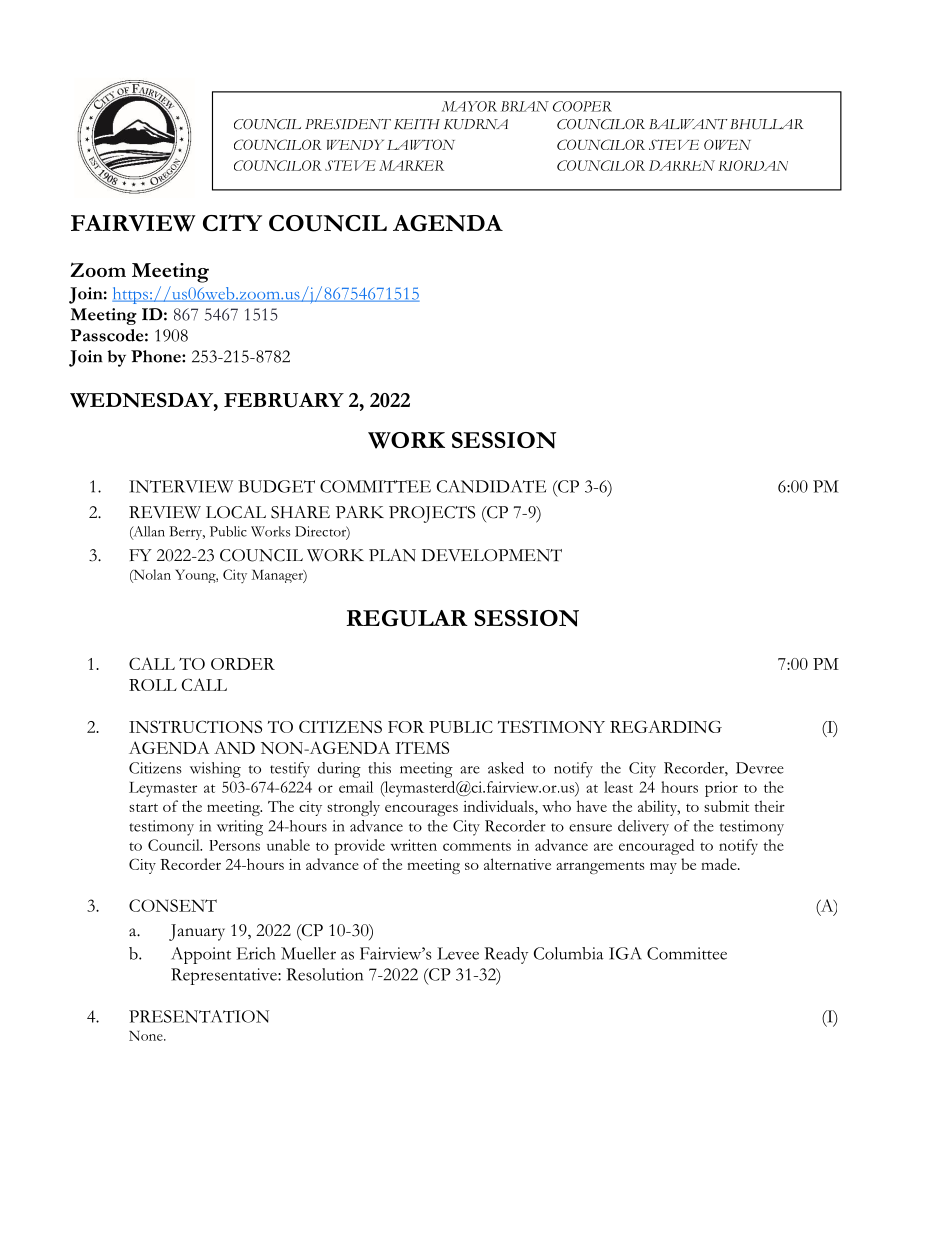 This screenshot has height=1233, width=952. I want to click on DEVELOPMENT, so click(492, 555).
